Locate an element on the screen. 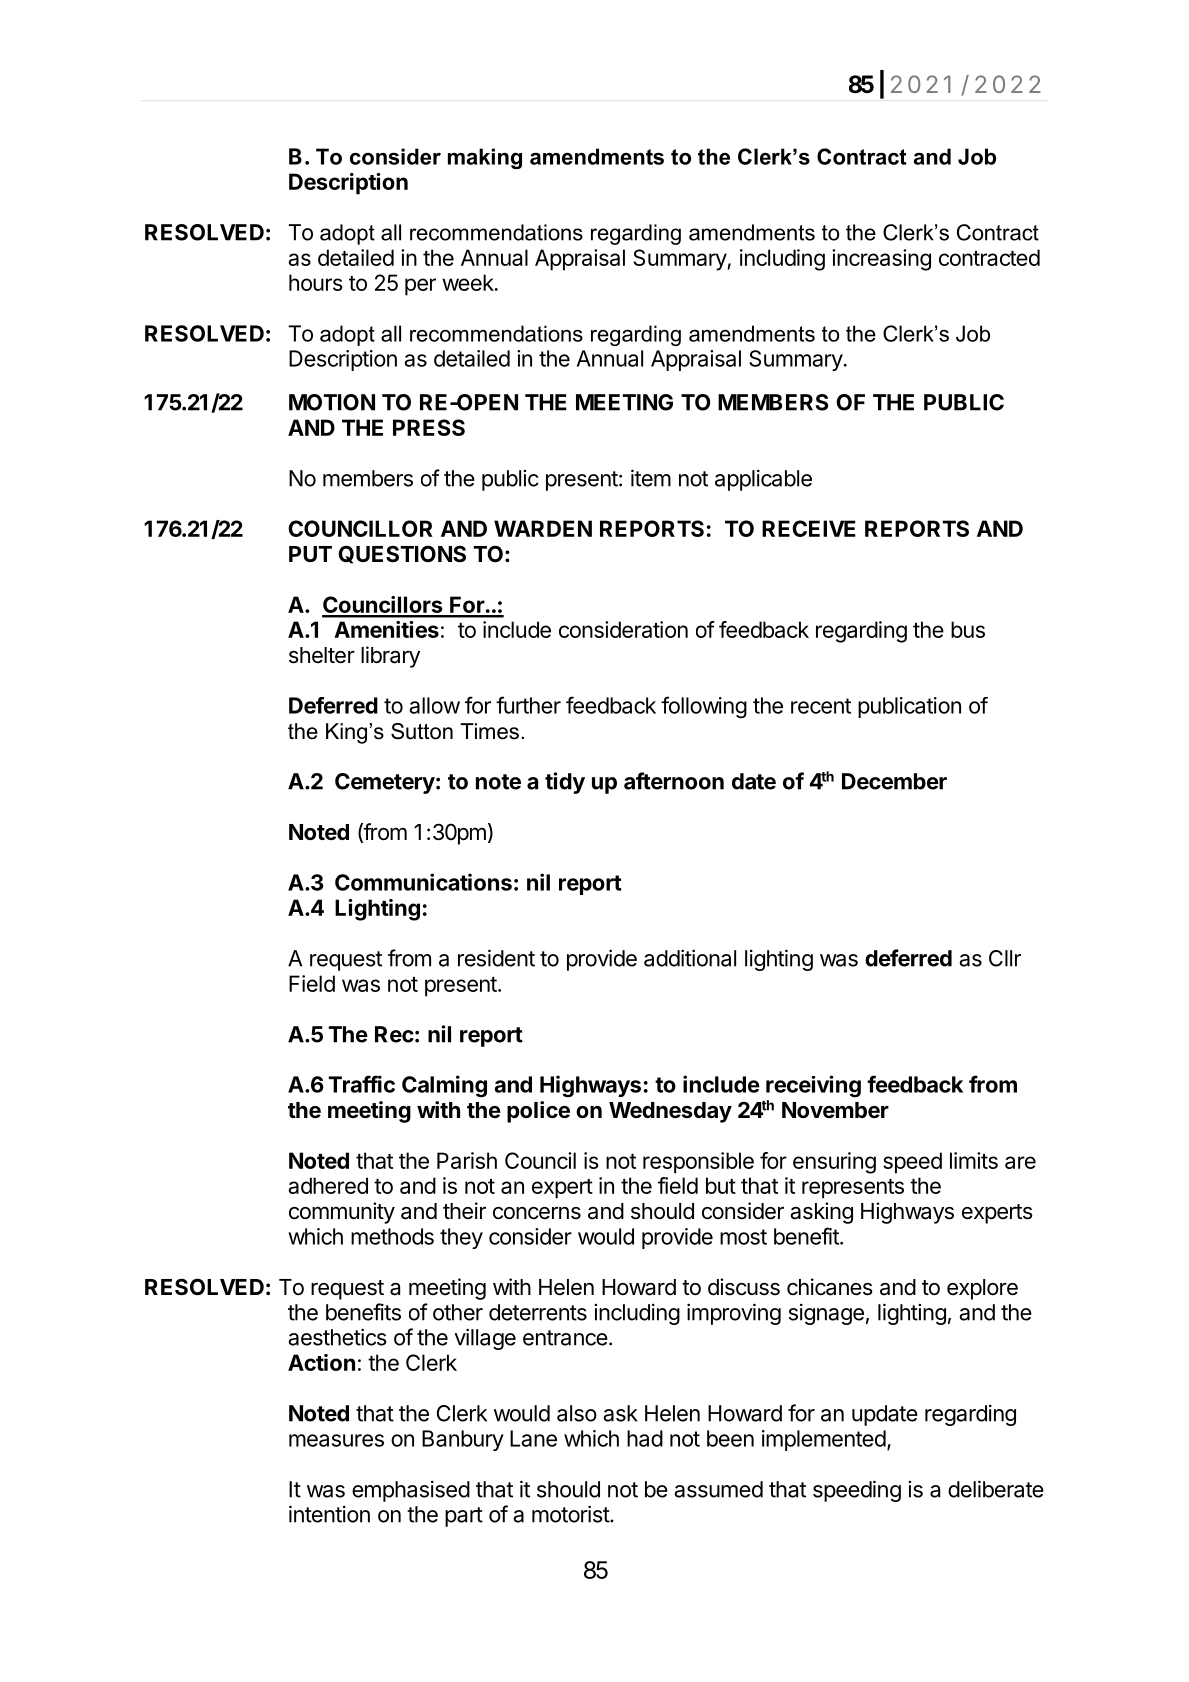 The image size is (1189, 1682). December is located at coordinates (894, 781).
